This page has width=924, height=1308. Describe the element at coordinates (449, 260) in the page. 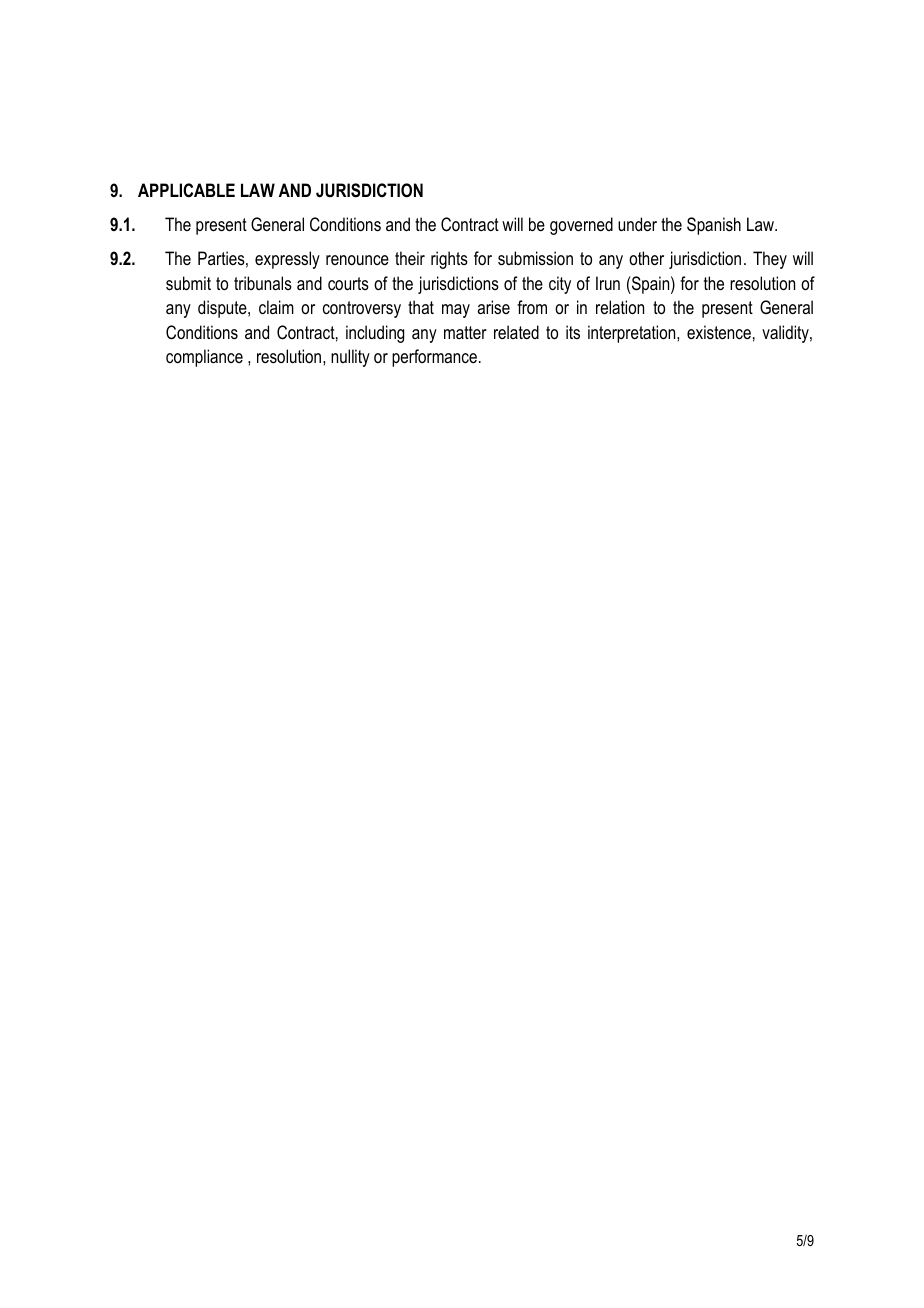

I see `rights` at that location.
